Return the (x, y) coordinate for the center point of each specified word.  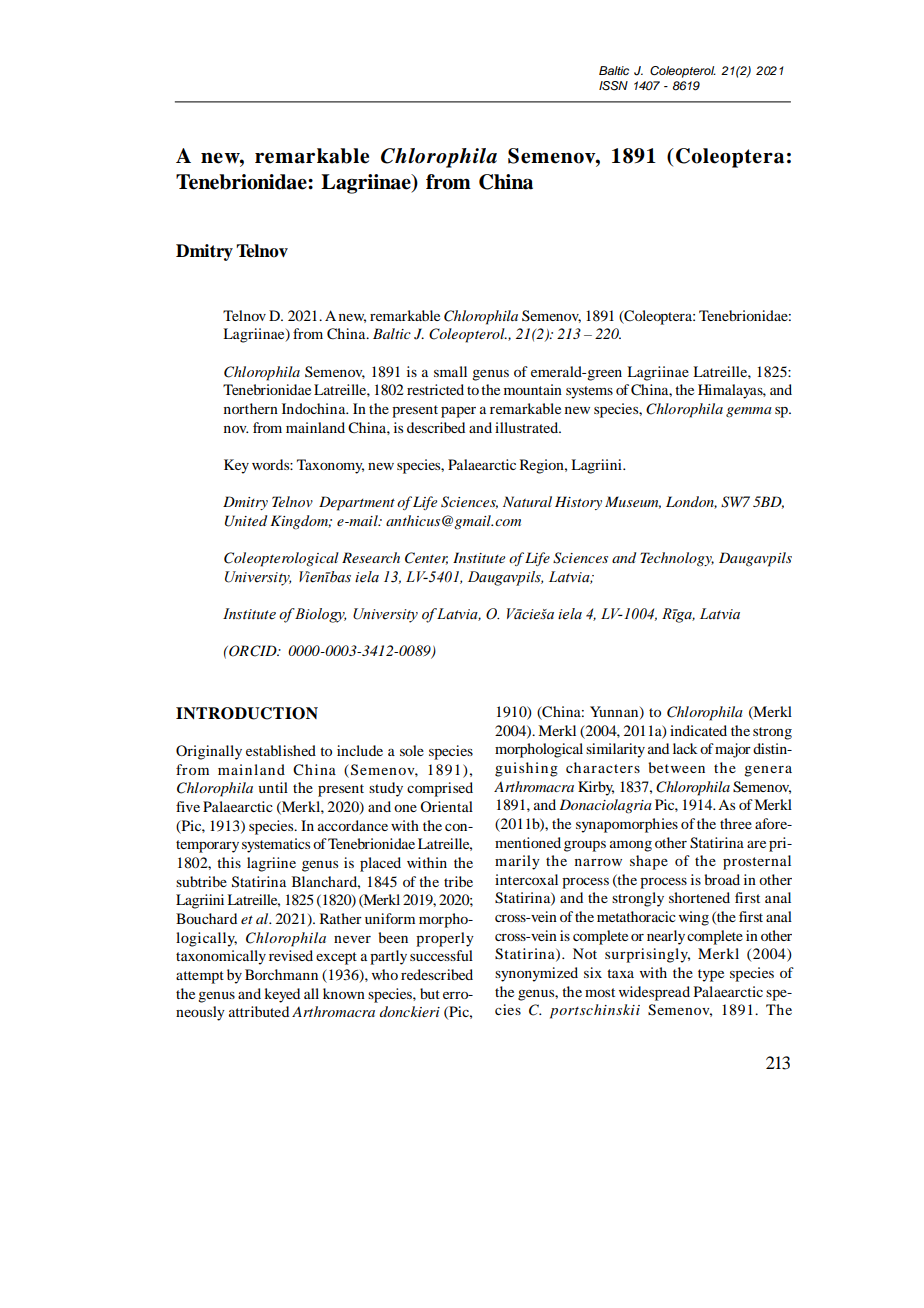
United (246, 521)
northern (251, 408)
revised (291, 955)
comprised (440, 789)
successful (441, 955)
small (450, 371)
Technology (677, 559)
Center (426, 558)
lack (685, 748)
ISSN (613, 86)
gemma (749, 412)
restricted (435, 389)
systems (589, 392)
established (281, 750)
